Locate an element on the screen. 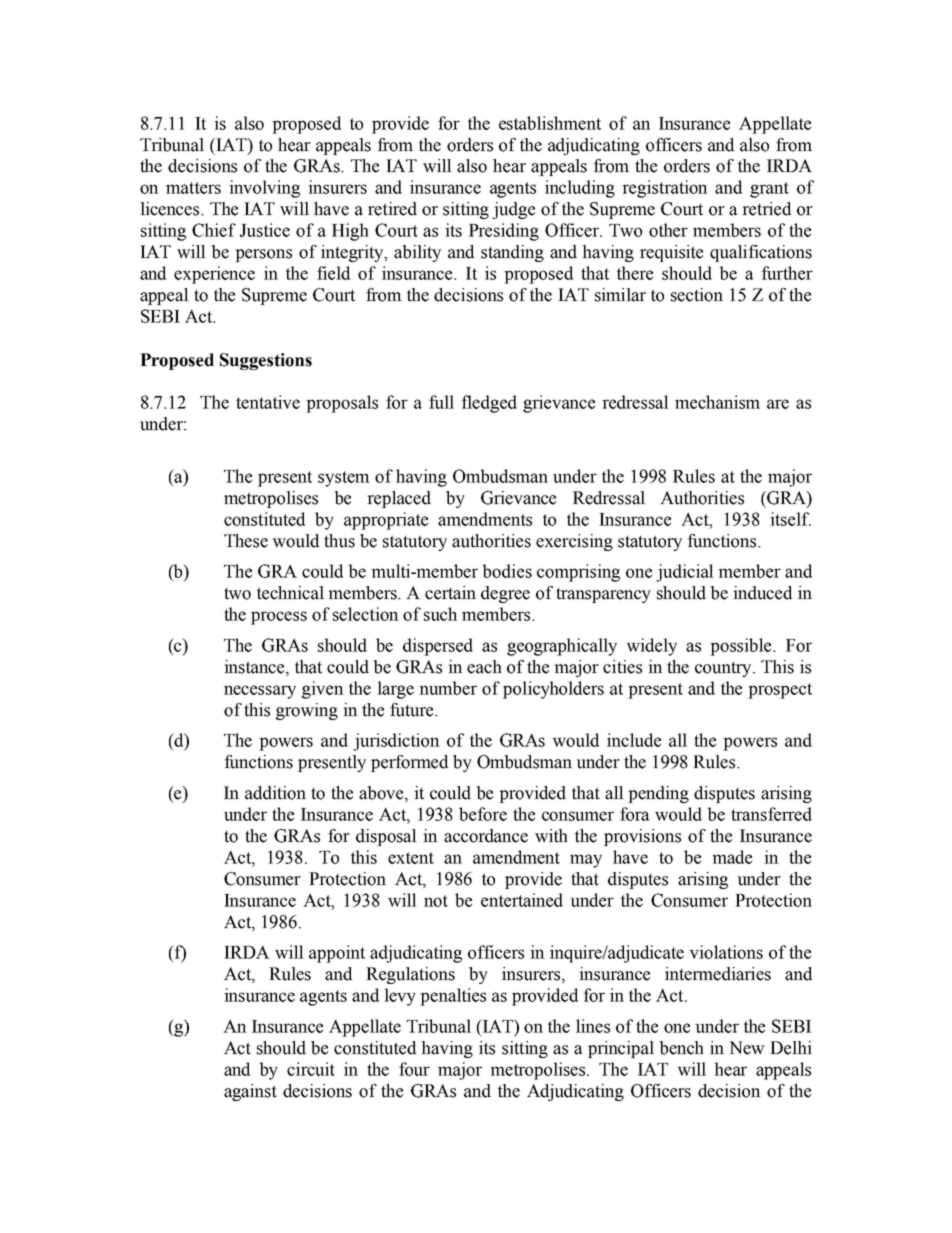  registration is located at coordinates (665, 189).
